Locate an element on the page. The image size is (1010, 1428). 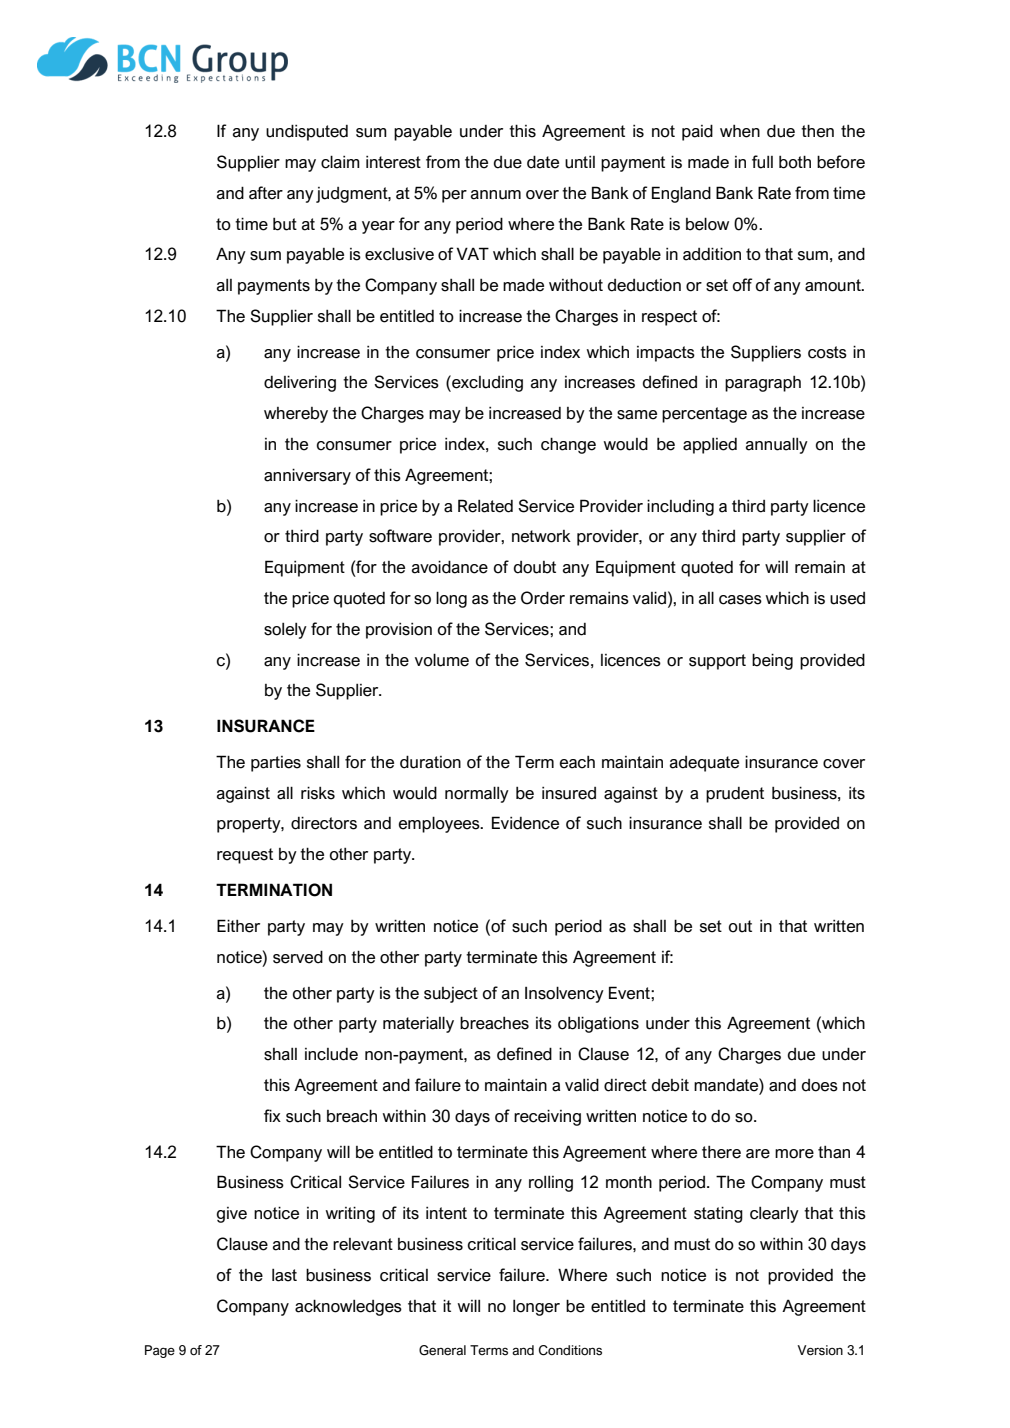
annum is located at coordinates (496, 195).
